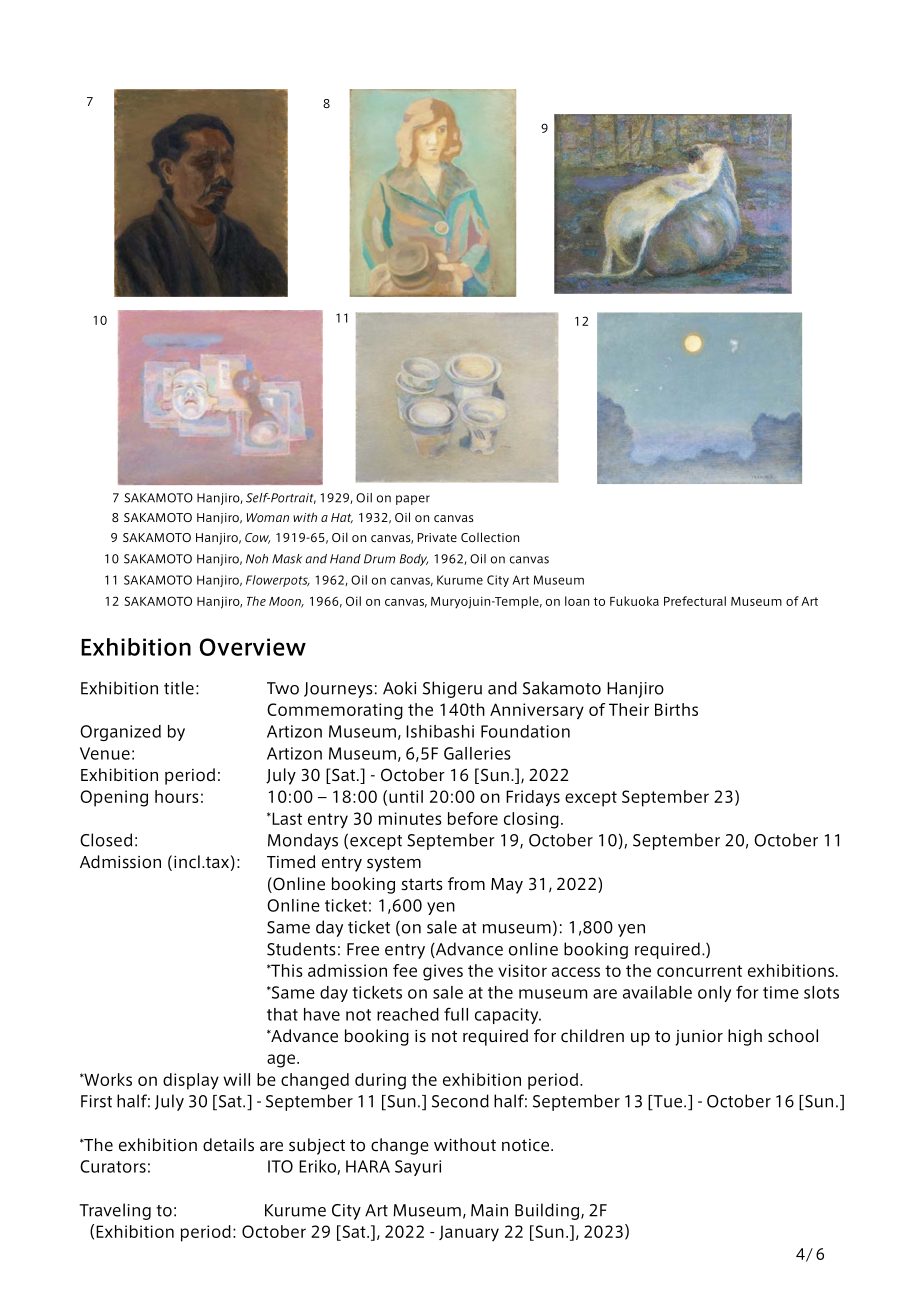 This document has width=924, height=1308. I want to click on Galleries, so click(477, 753).
